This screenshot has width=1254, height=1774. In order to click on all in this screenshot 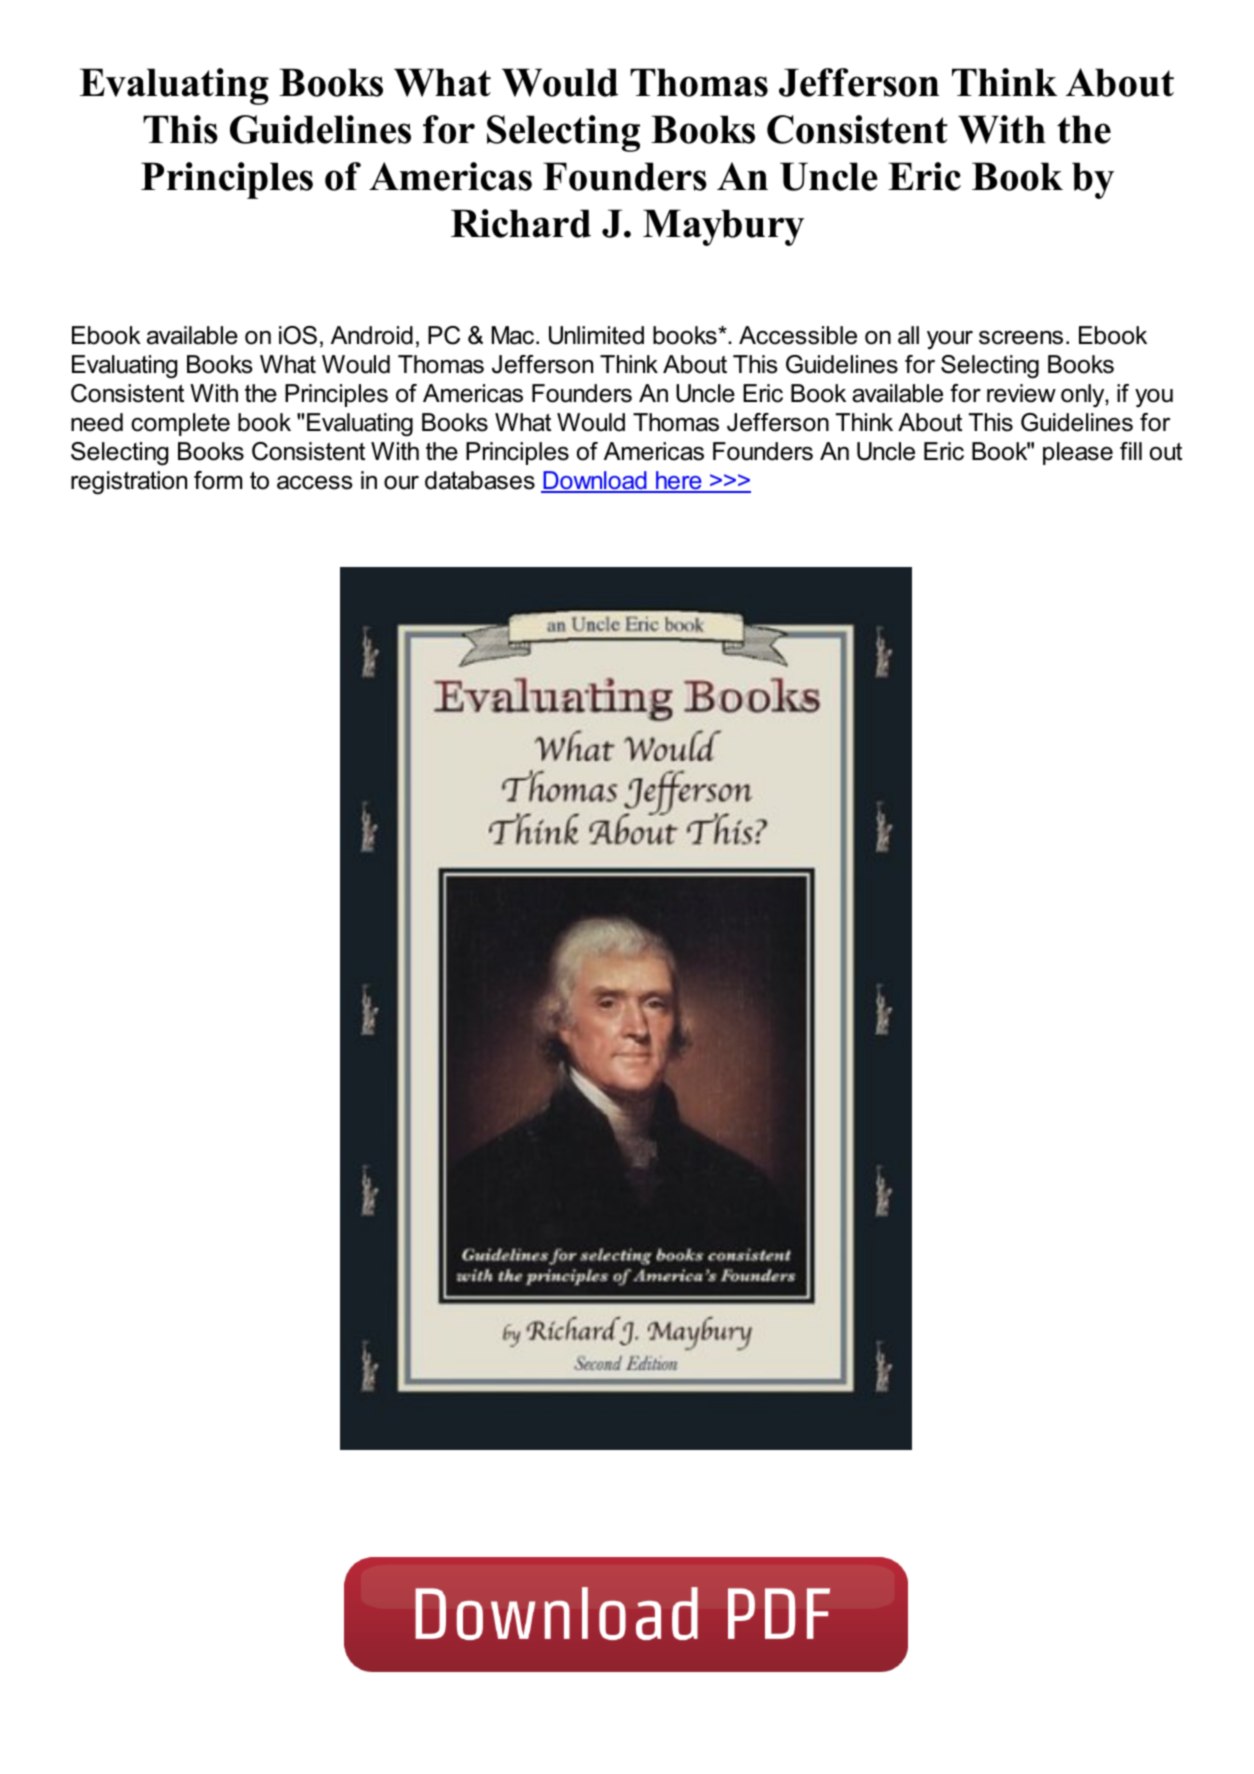, I will do `click(908, 335)`.
